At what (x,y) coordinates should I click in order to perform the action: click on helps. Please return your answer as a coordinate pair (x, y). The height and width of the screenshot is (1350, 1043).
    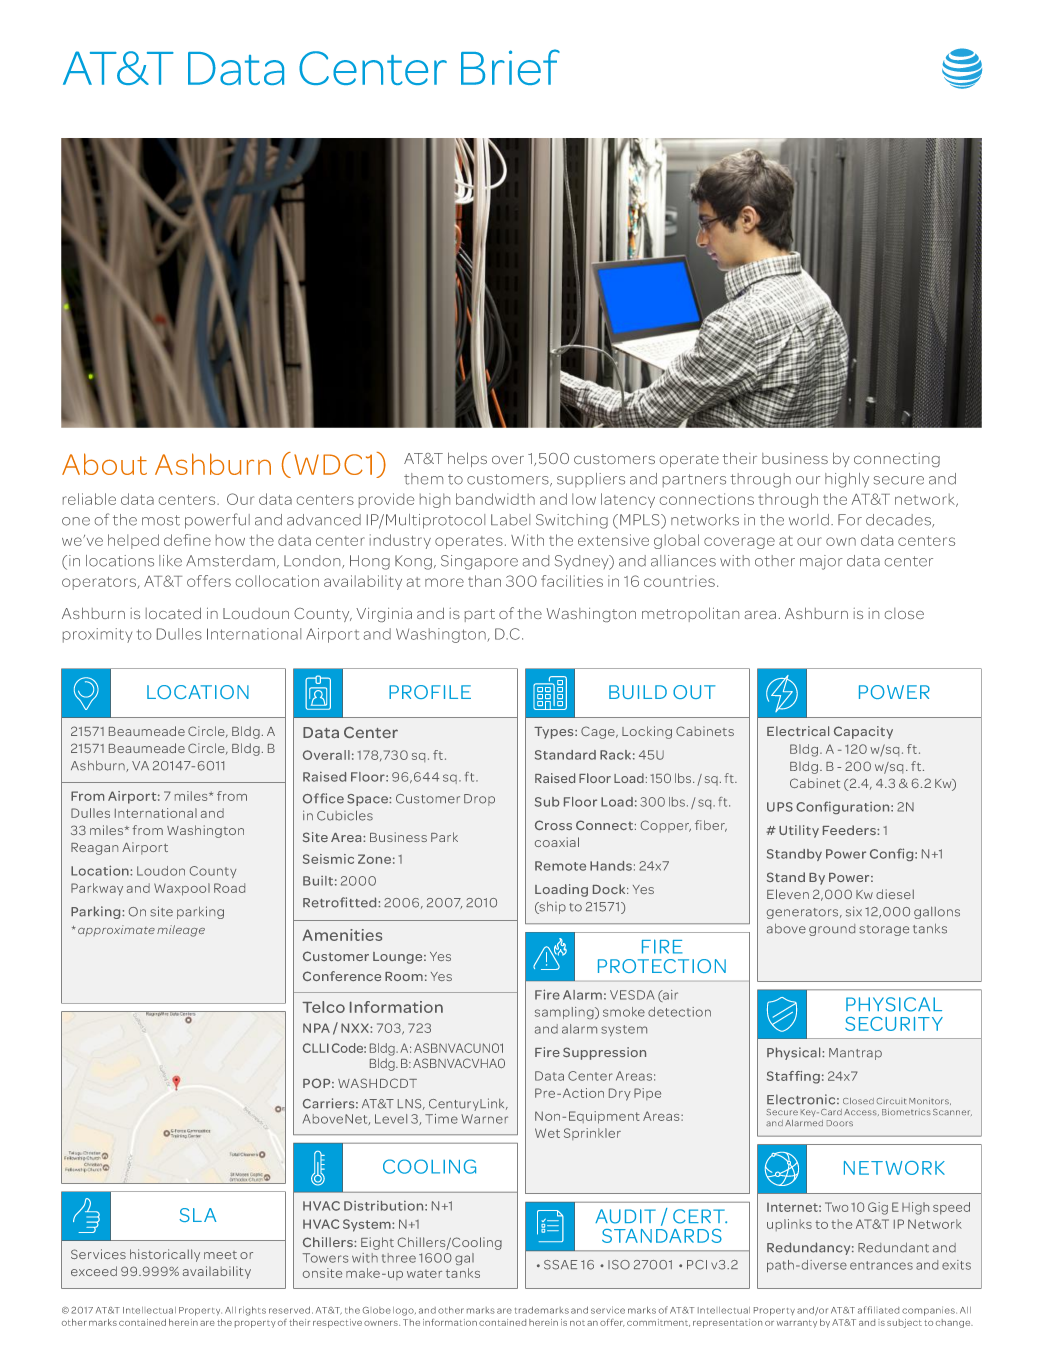
    Looking at the image, I should click on (467, 459).
